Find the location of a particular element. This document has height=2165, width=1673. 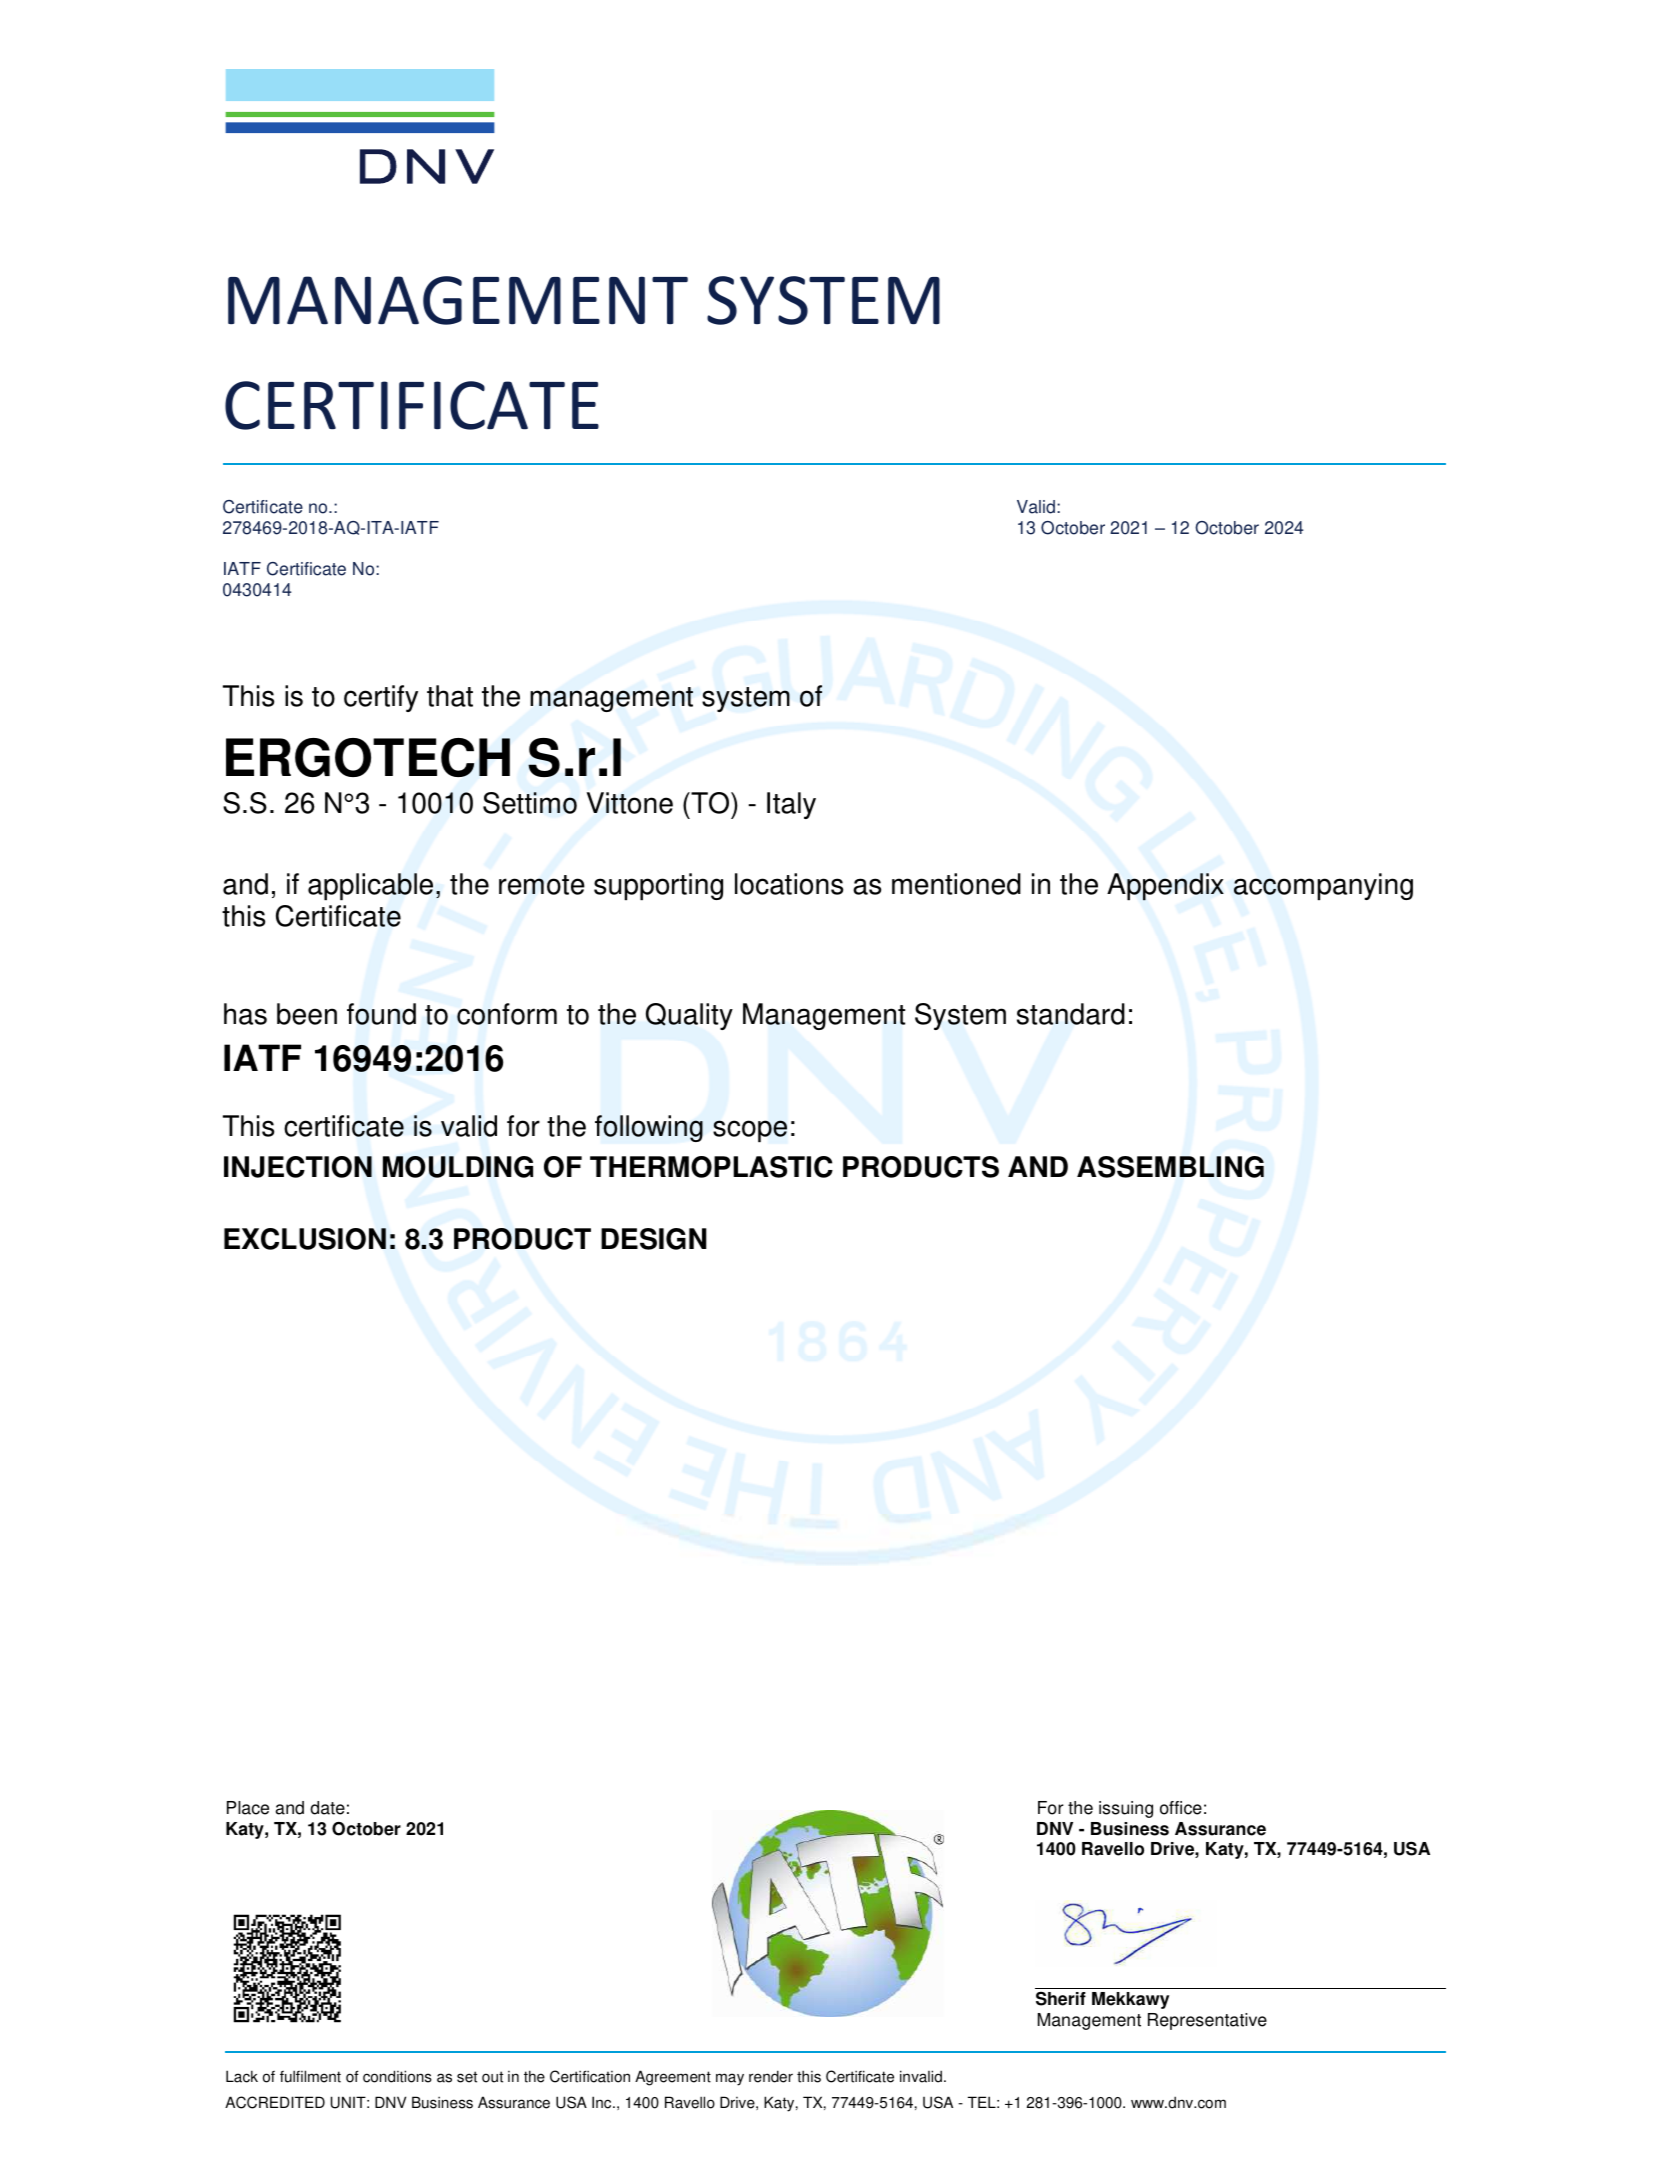

issuing is located at coordinates (1126, 1809).
